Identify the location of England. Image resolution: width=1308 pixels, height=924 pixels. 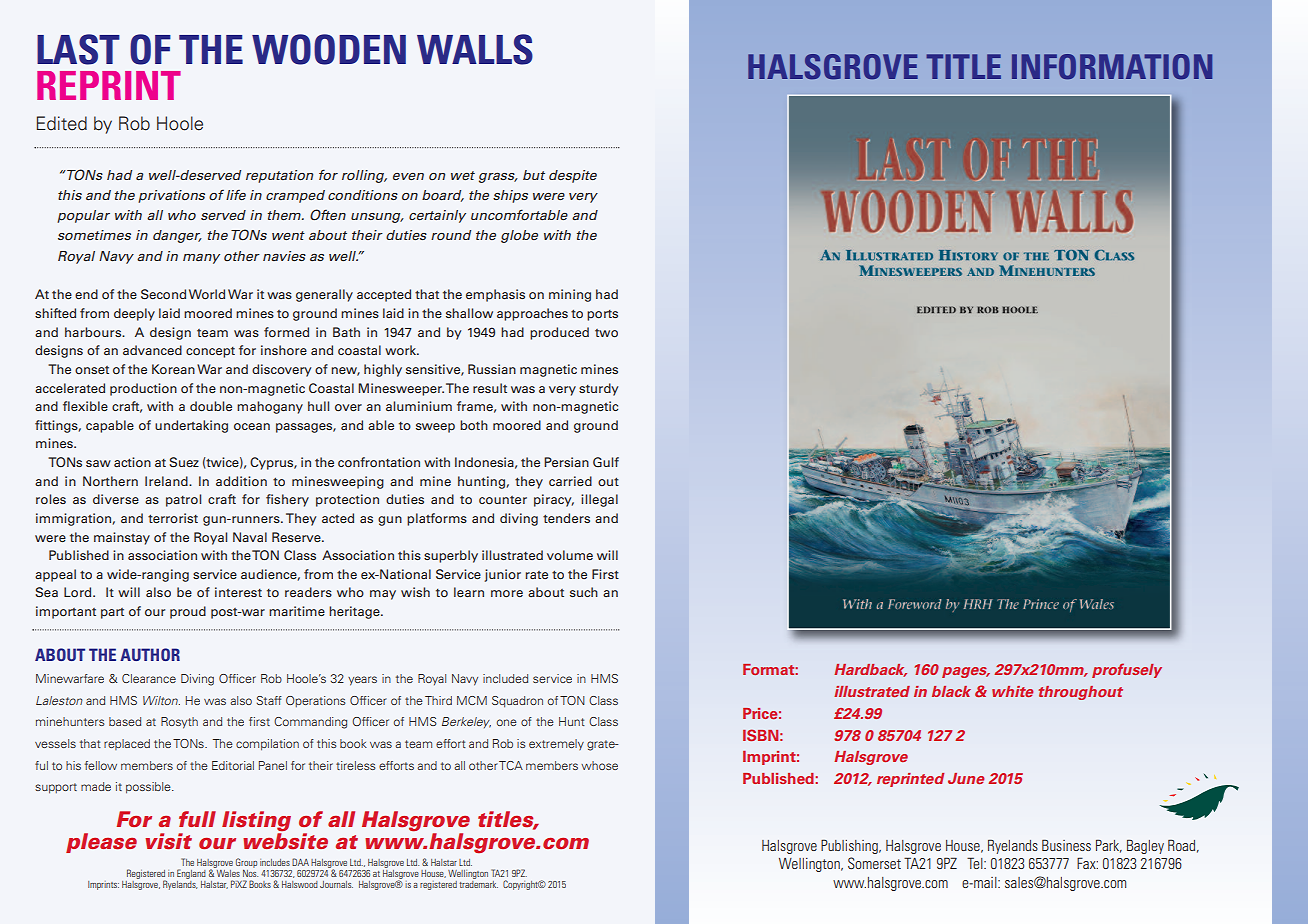
(191, 874).
